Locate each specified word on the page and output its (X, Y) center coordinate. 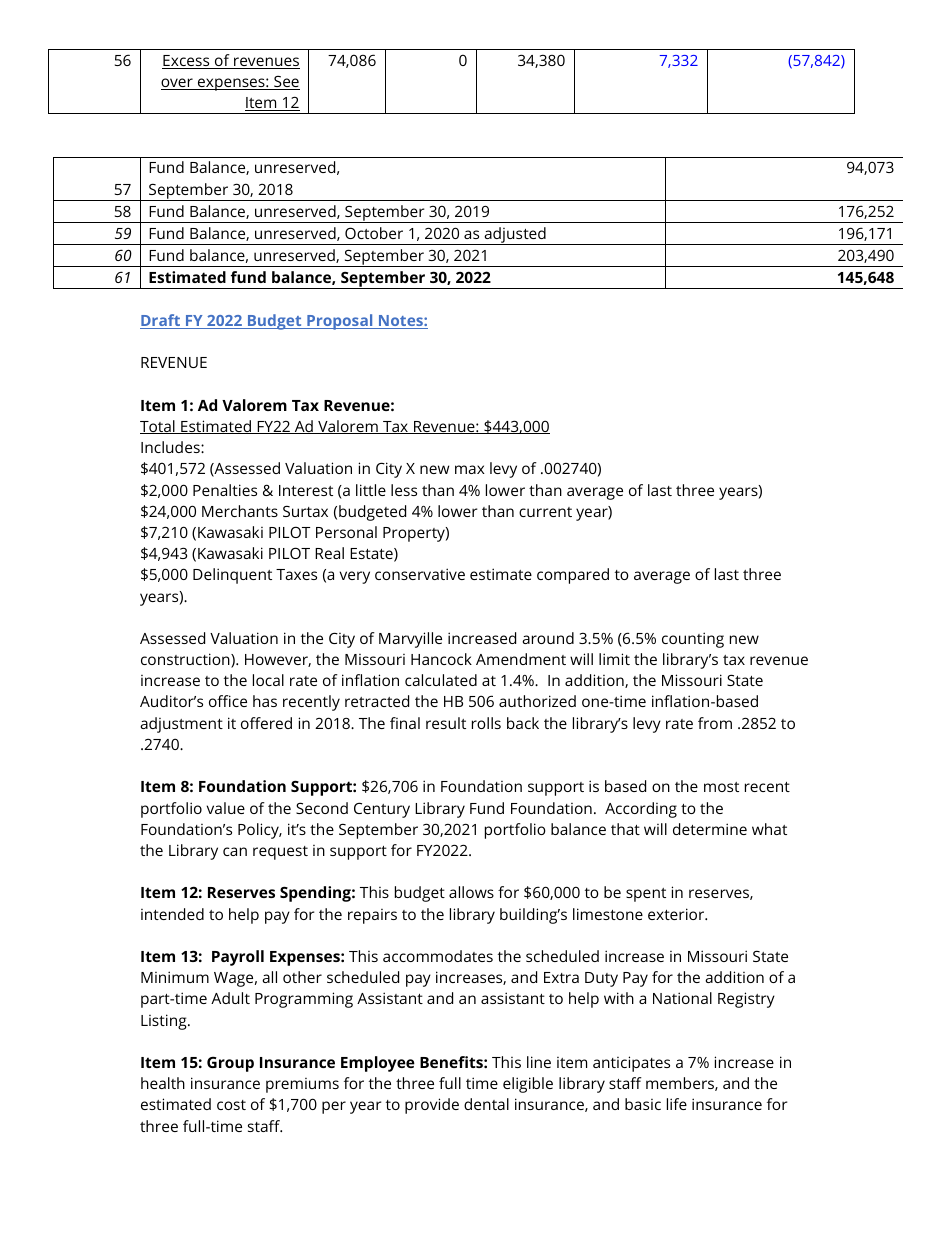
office (228, 701)
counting (693, 640)
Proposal (340, 322)
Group (230, 1064)
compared (573, 576)
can (235, 851)
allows (471, 892)
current (545, 512)
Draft (161, 321)
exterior (677, 914)
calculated (441, 680)
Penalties (225, 490)
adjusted (515, 236)
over (178, 84)
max (470, 469)
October (374, 233)
